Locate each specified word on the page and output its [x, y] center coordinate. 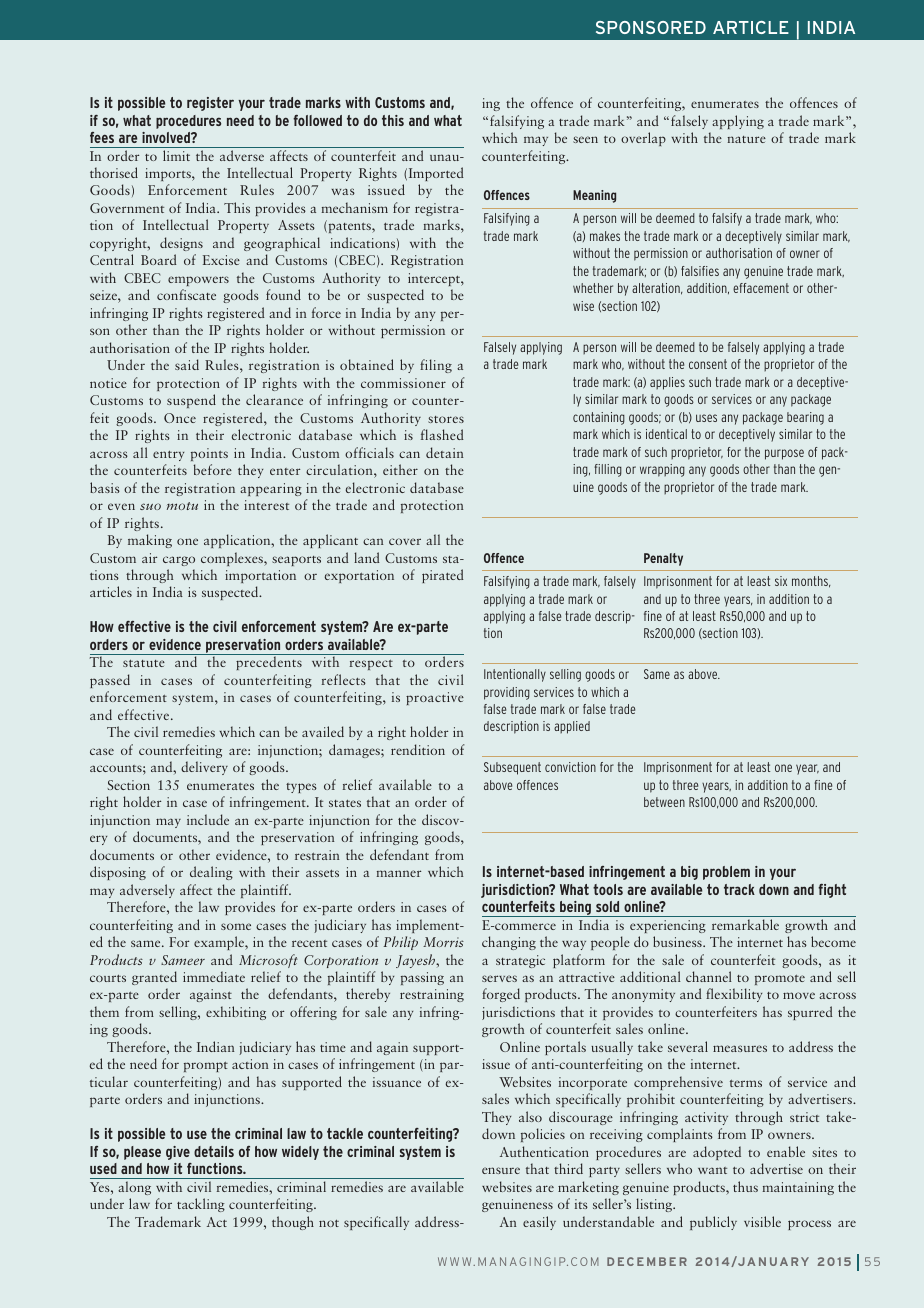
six [781, 581]
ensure [501, 1170]
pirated [443, 576]
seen [585, 139]
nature [746, 139]
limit [176, 155]
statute [144, 663]
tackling [201, 1205]
